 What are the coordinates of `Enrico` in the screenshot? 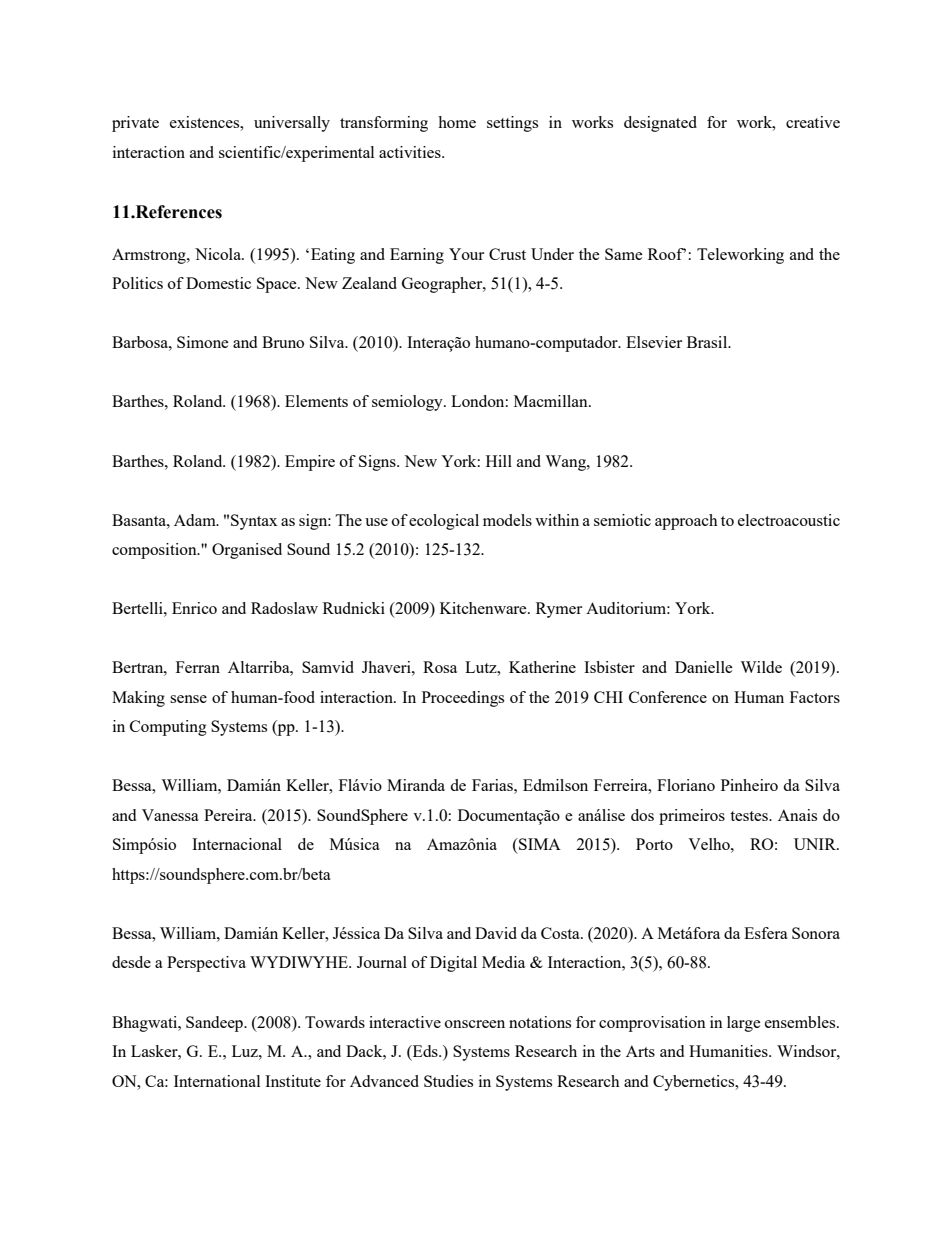 It's located at (194, 608).
